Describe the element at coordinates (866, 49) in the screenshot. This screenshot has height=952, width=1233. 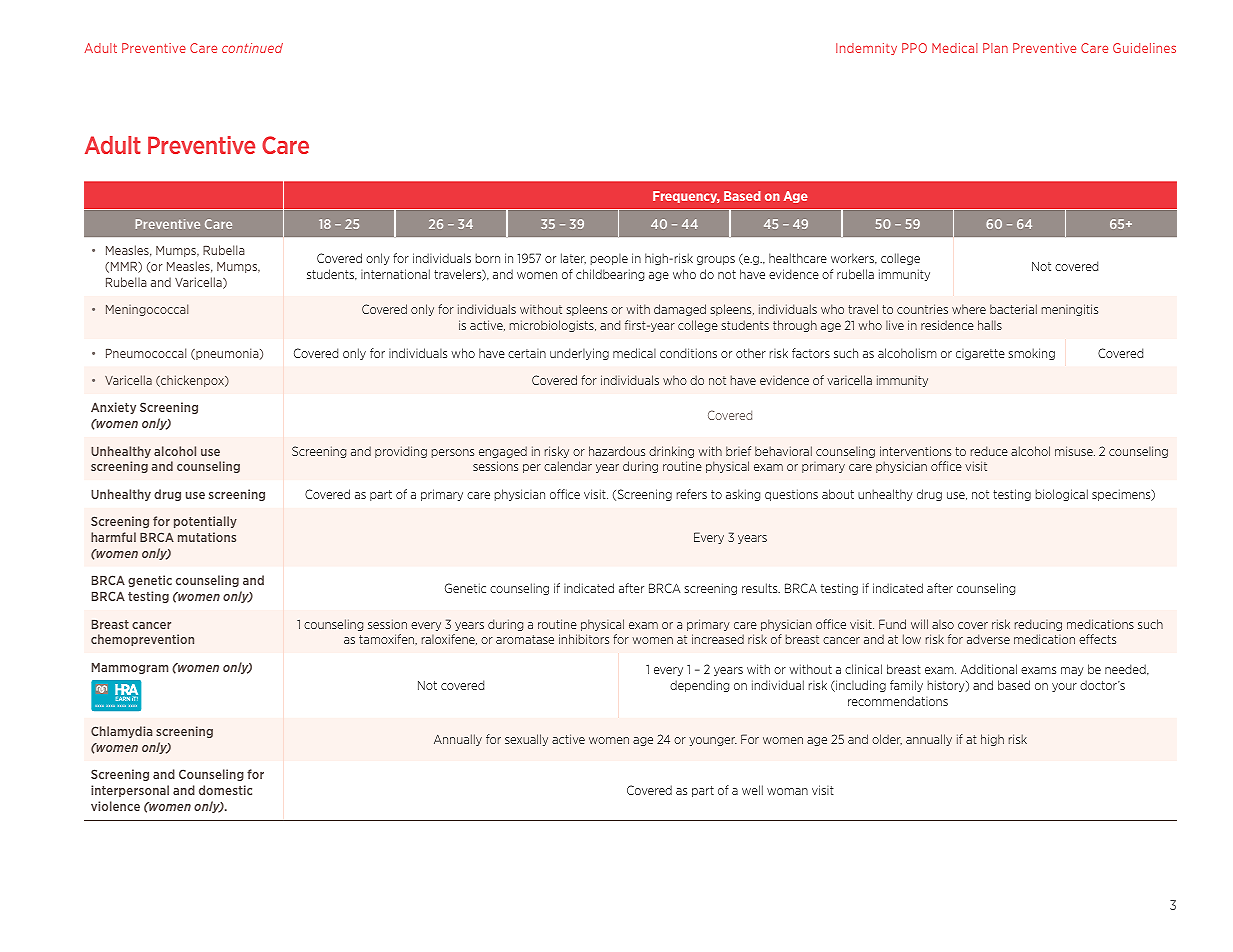
I see `Indemnity` at that location.
